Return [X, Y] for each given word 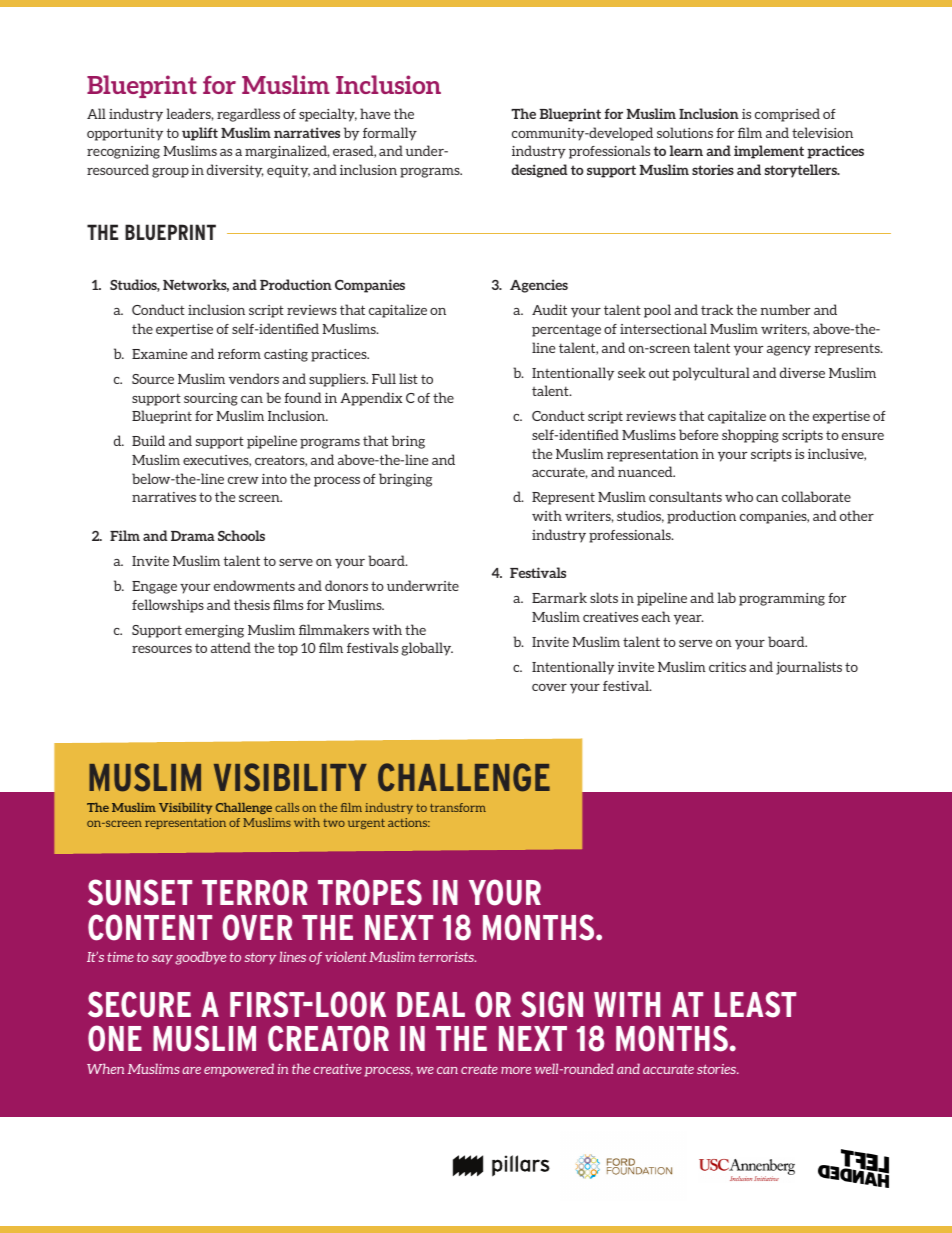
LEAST [755, 1004]
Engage [154, 587]
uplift [200, 134]
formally [390, 134]
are [191, 1070]
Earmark [559, 597]
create [479, 1069]
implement [769, 152]
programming [782, 599]
